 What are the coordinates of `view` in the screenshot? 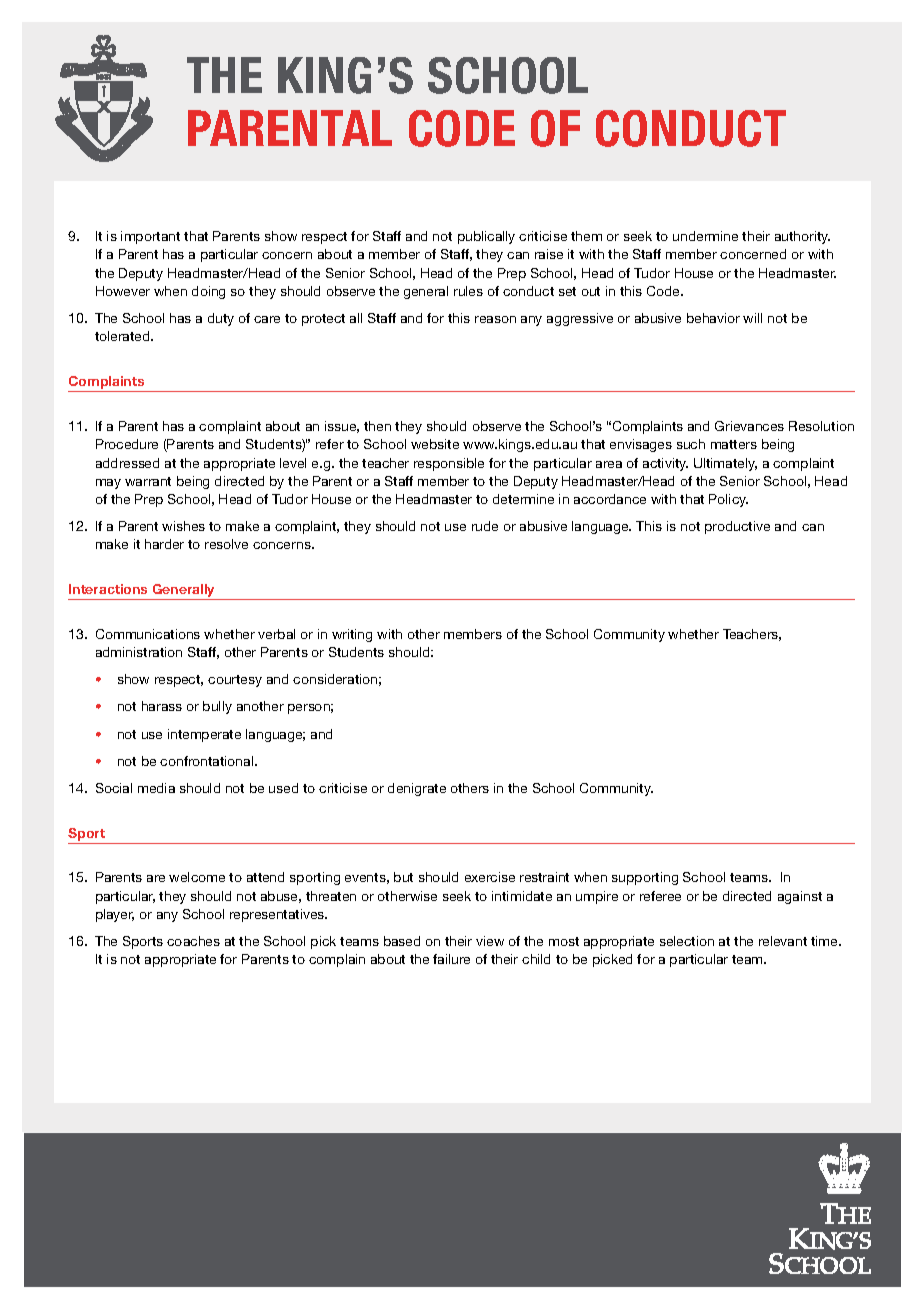 It's located at (490, 941).
